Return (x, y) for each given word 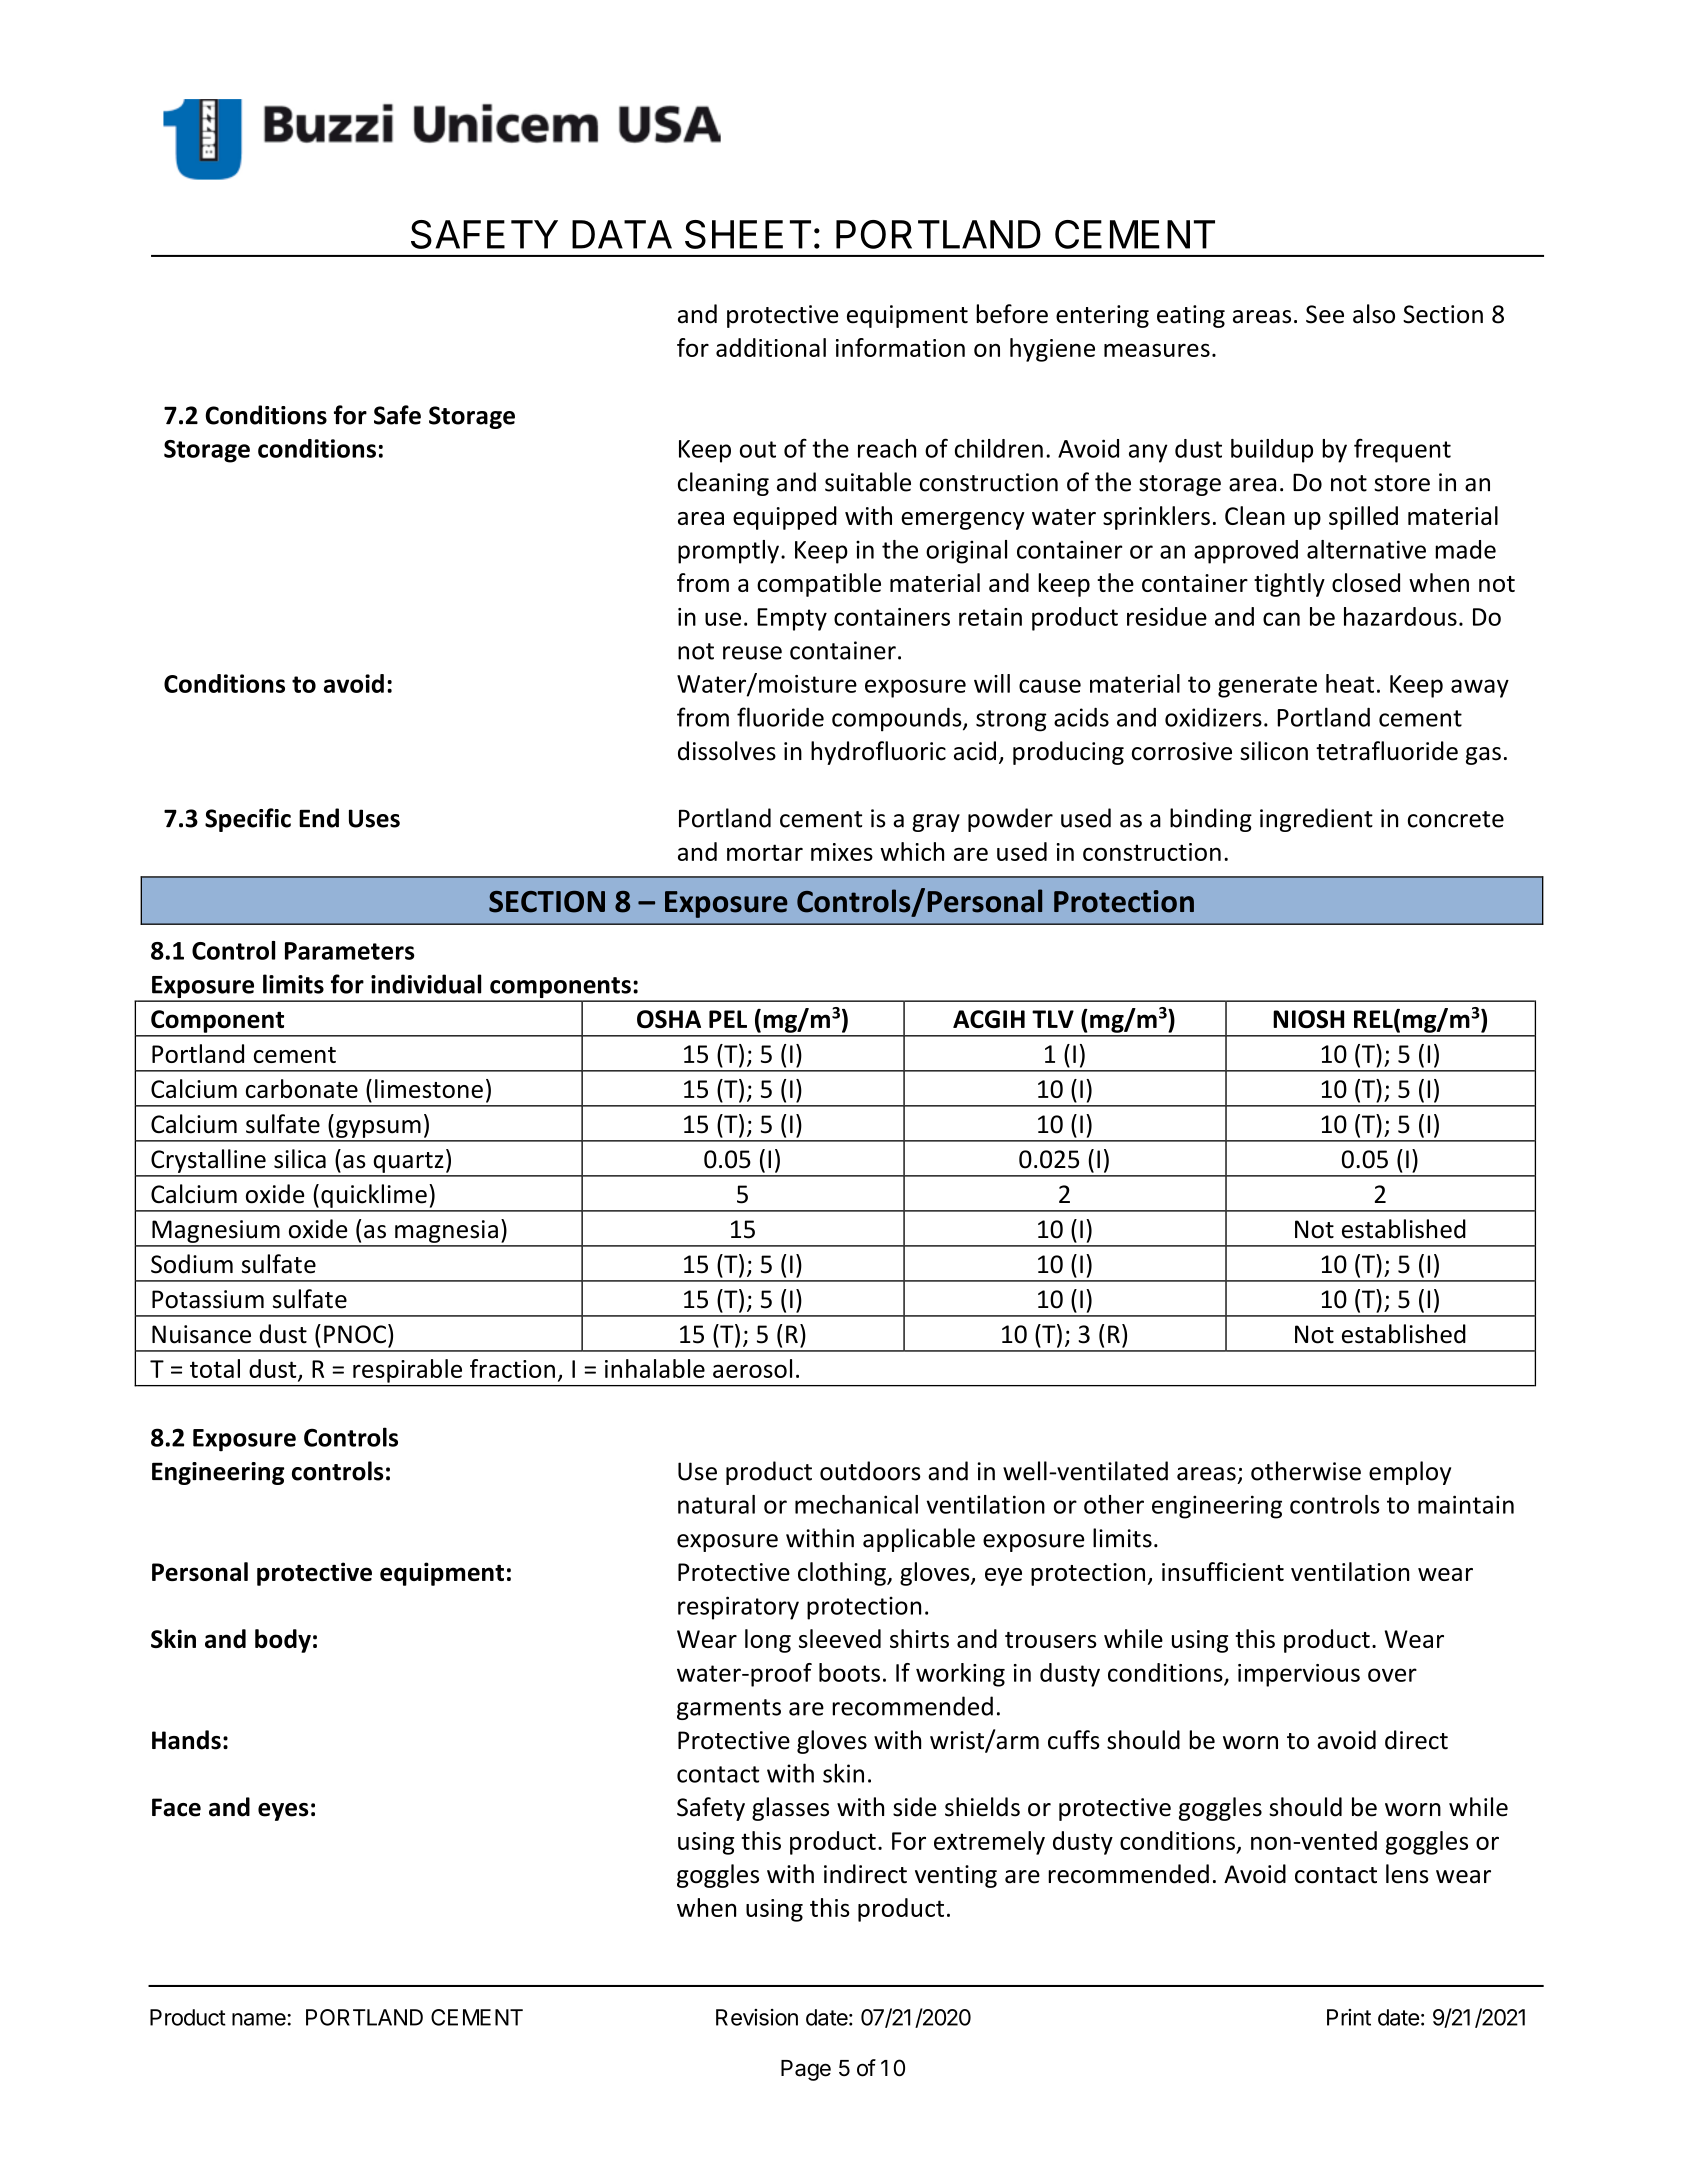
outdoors (870, 1471)
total (215, 1368)
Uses (374, 818)
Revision (757, 2017)
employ (1410, 1473)
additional (771, 347)
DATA (622, 234)
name (260, 2019)
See (1325, 314)
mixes (842, 852)
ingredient (1316, 820)
